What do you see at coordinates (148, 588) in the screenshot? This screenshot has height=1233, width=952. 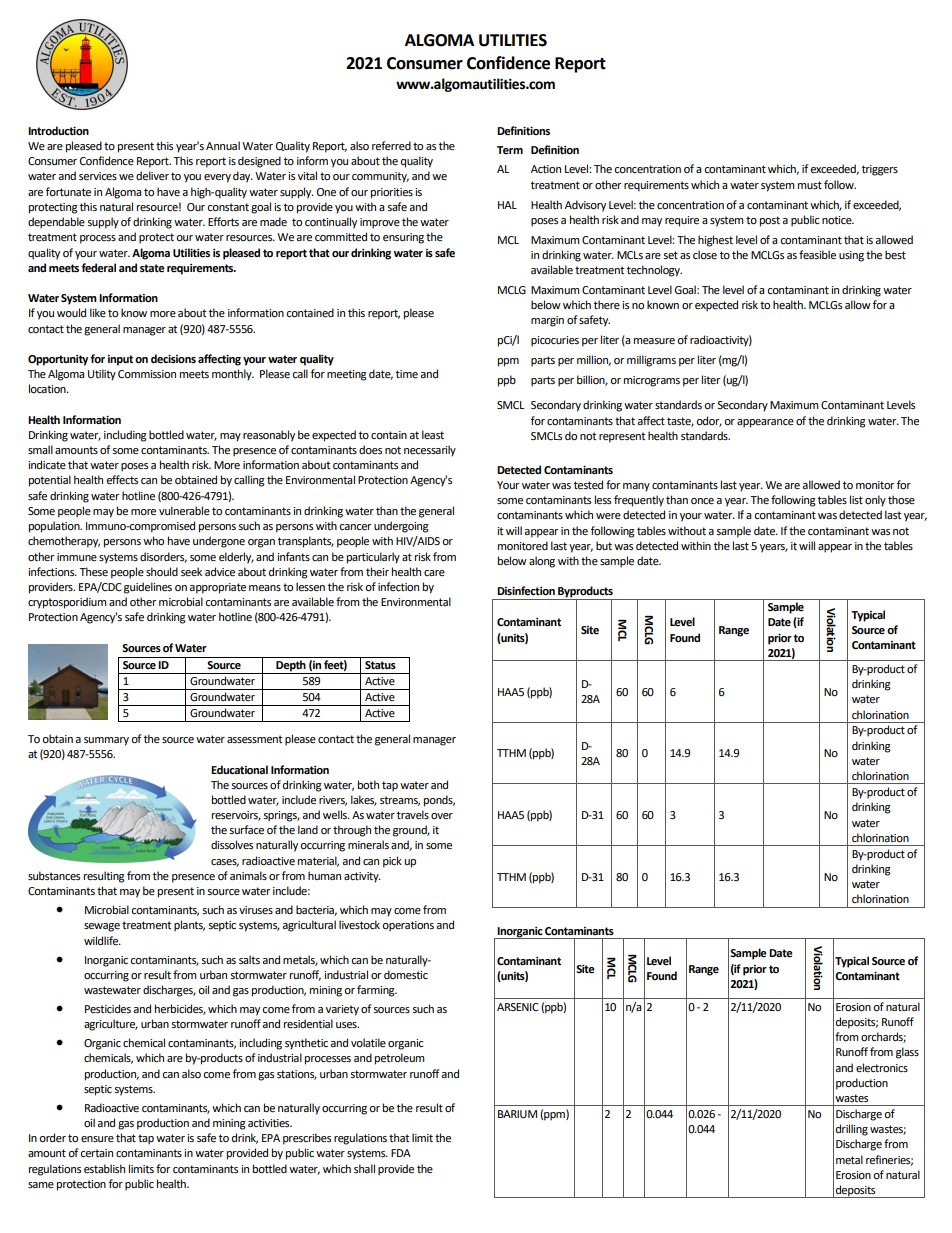 I see `guidelines` at bounding box center [148, 588].
